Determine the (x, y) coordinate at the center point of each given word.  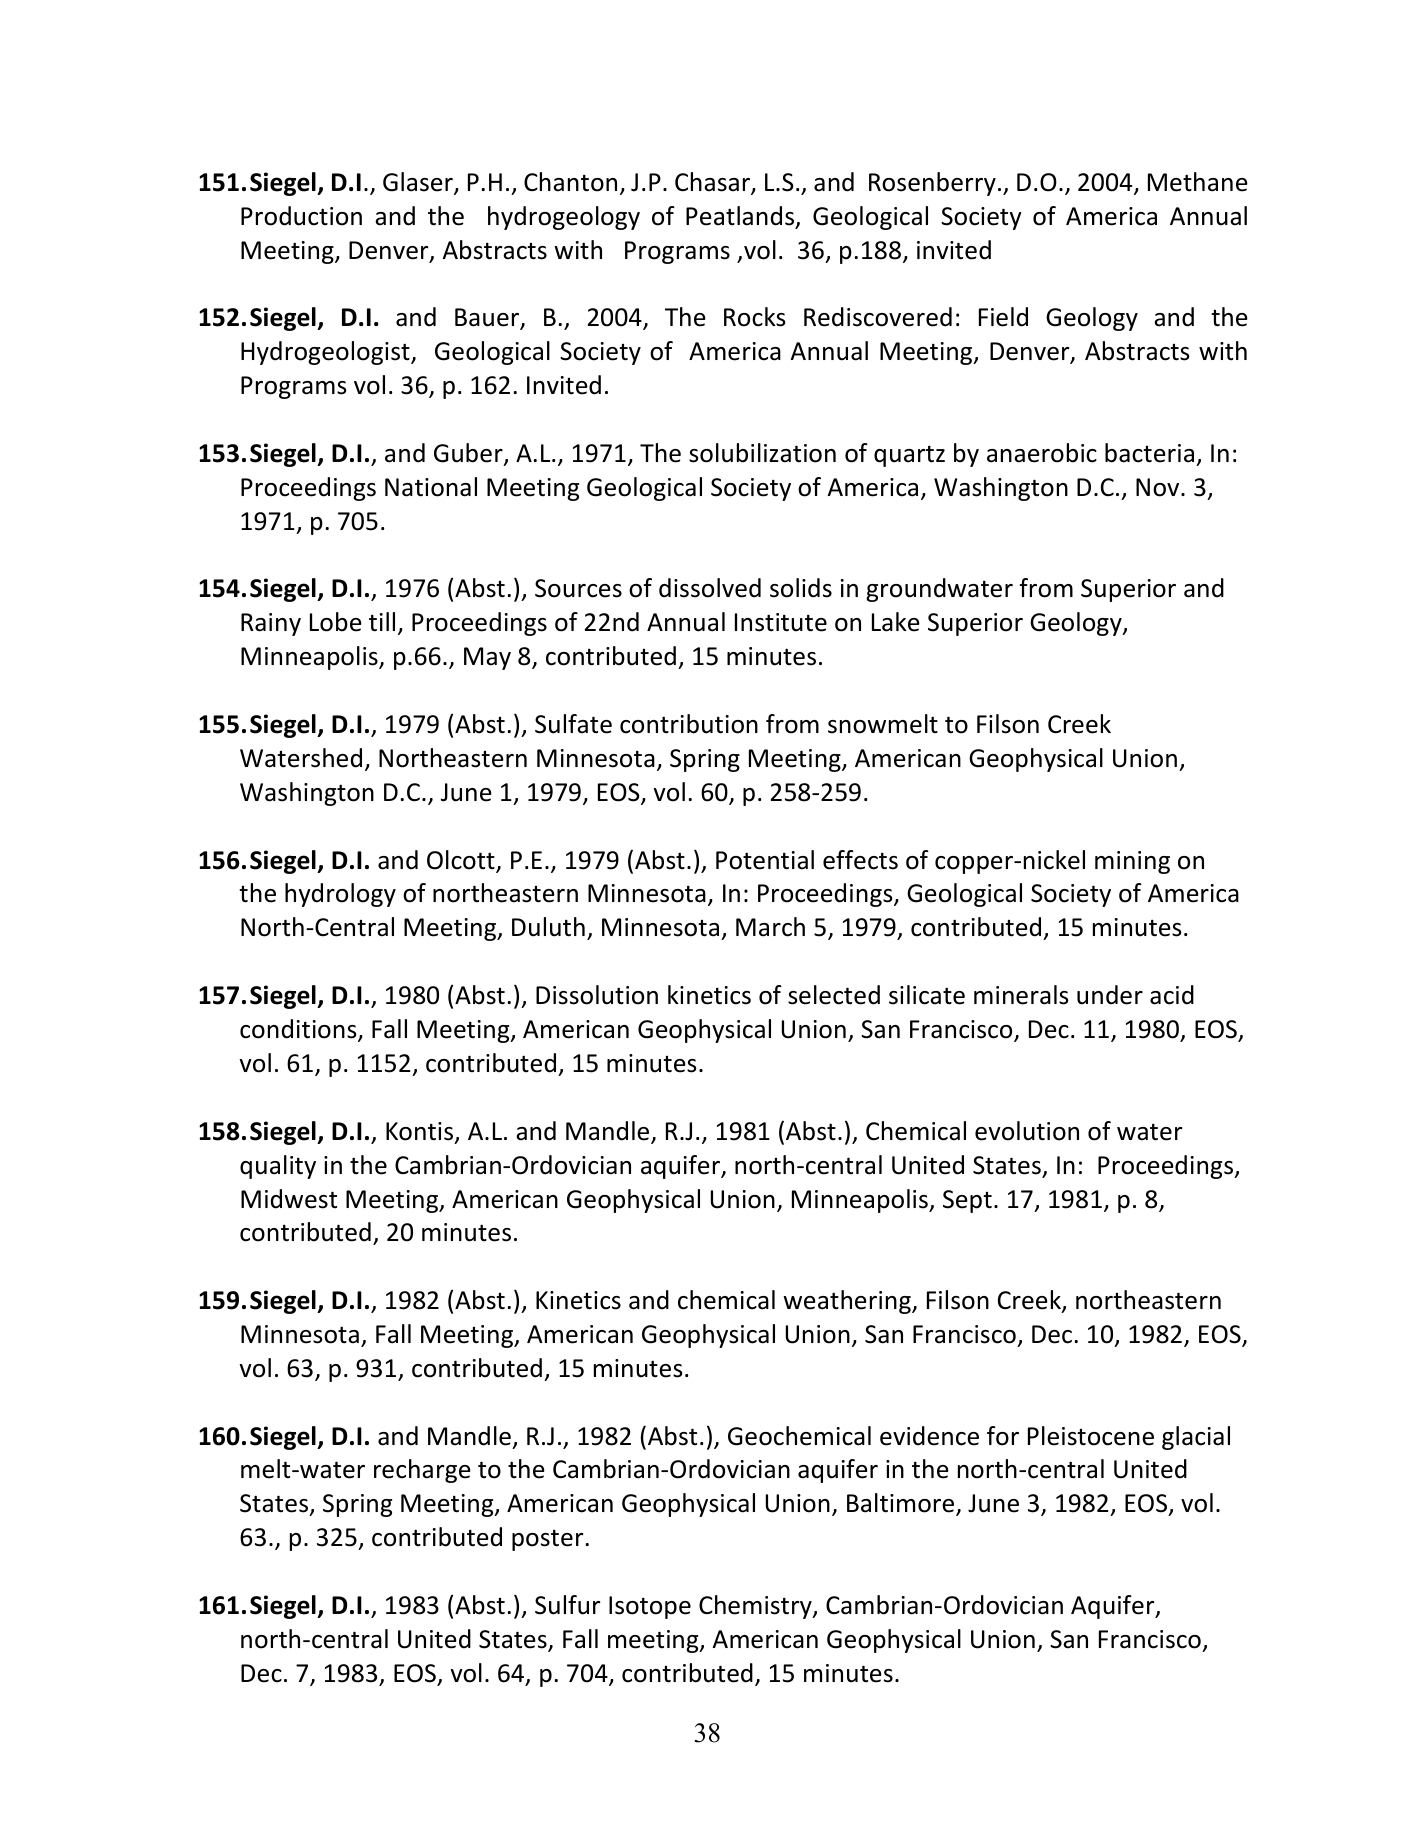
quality (278, 1167)
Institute (781, 622)
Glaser (419, 183)
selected (834, 995)
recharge (422, 1471)
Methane (1198, 182)
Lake (896, 622)
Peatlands (741, 217)
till (382, 622)
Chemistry (756, 1607)
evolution (1027, 1131)
